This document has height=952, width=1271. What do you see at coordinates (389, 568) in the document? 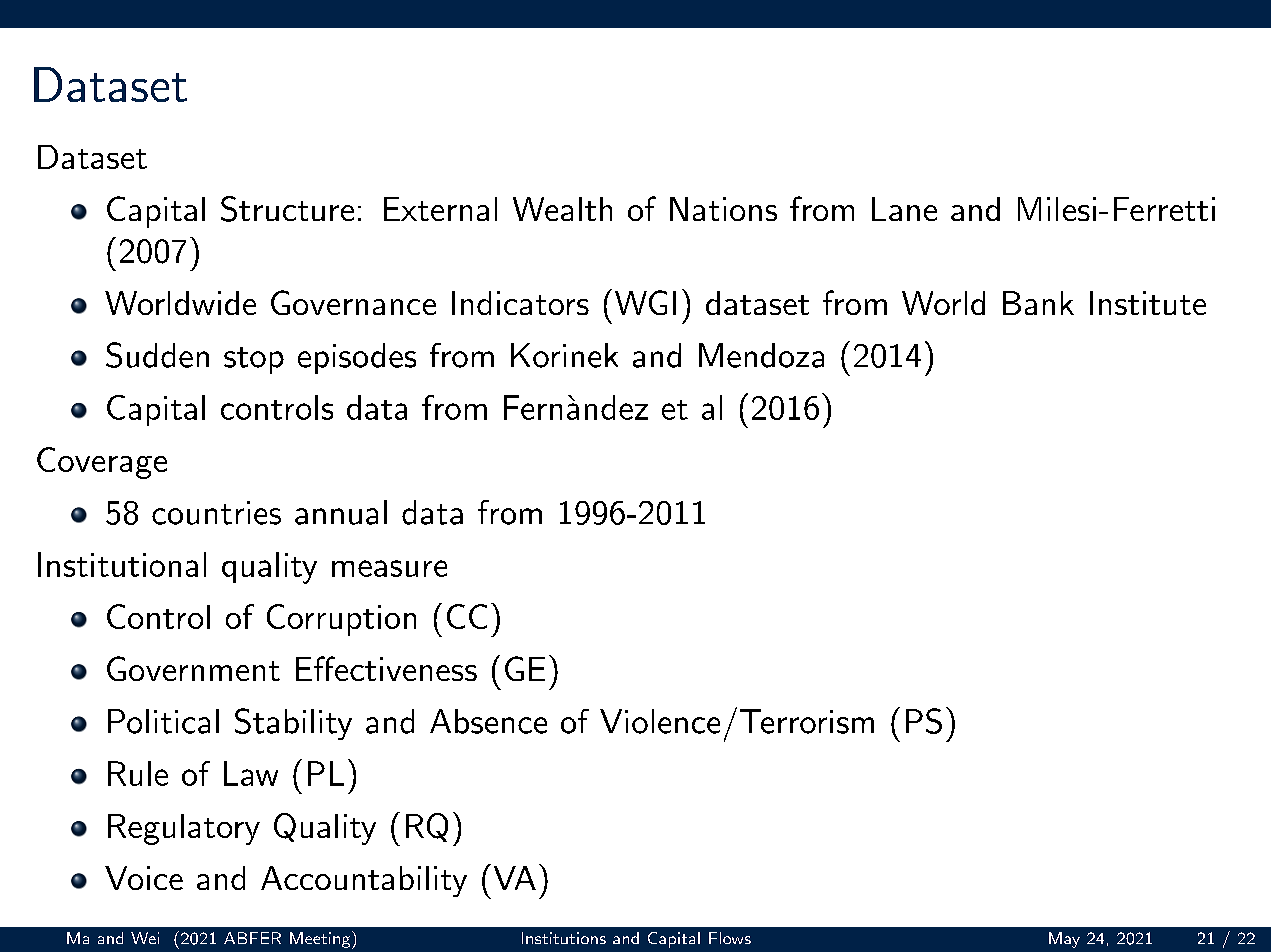
I see `measure` at bounding box center [389, 568].
